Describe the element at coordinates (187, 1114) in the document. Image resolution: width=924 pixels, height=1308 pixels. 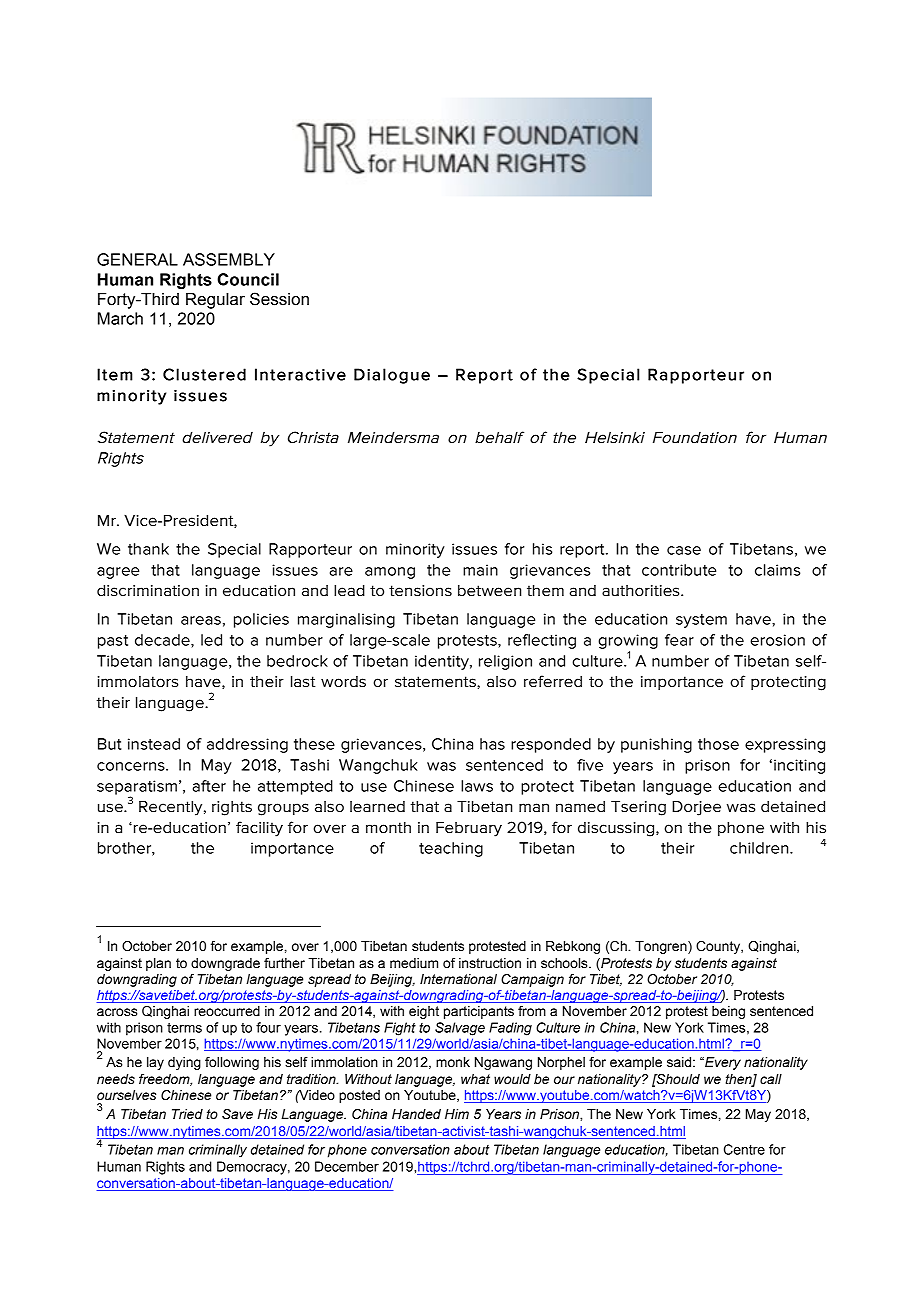
I see `Tried` at that location.
